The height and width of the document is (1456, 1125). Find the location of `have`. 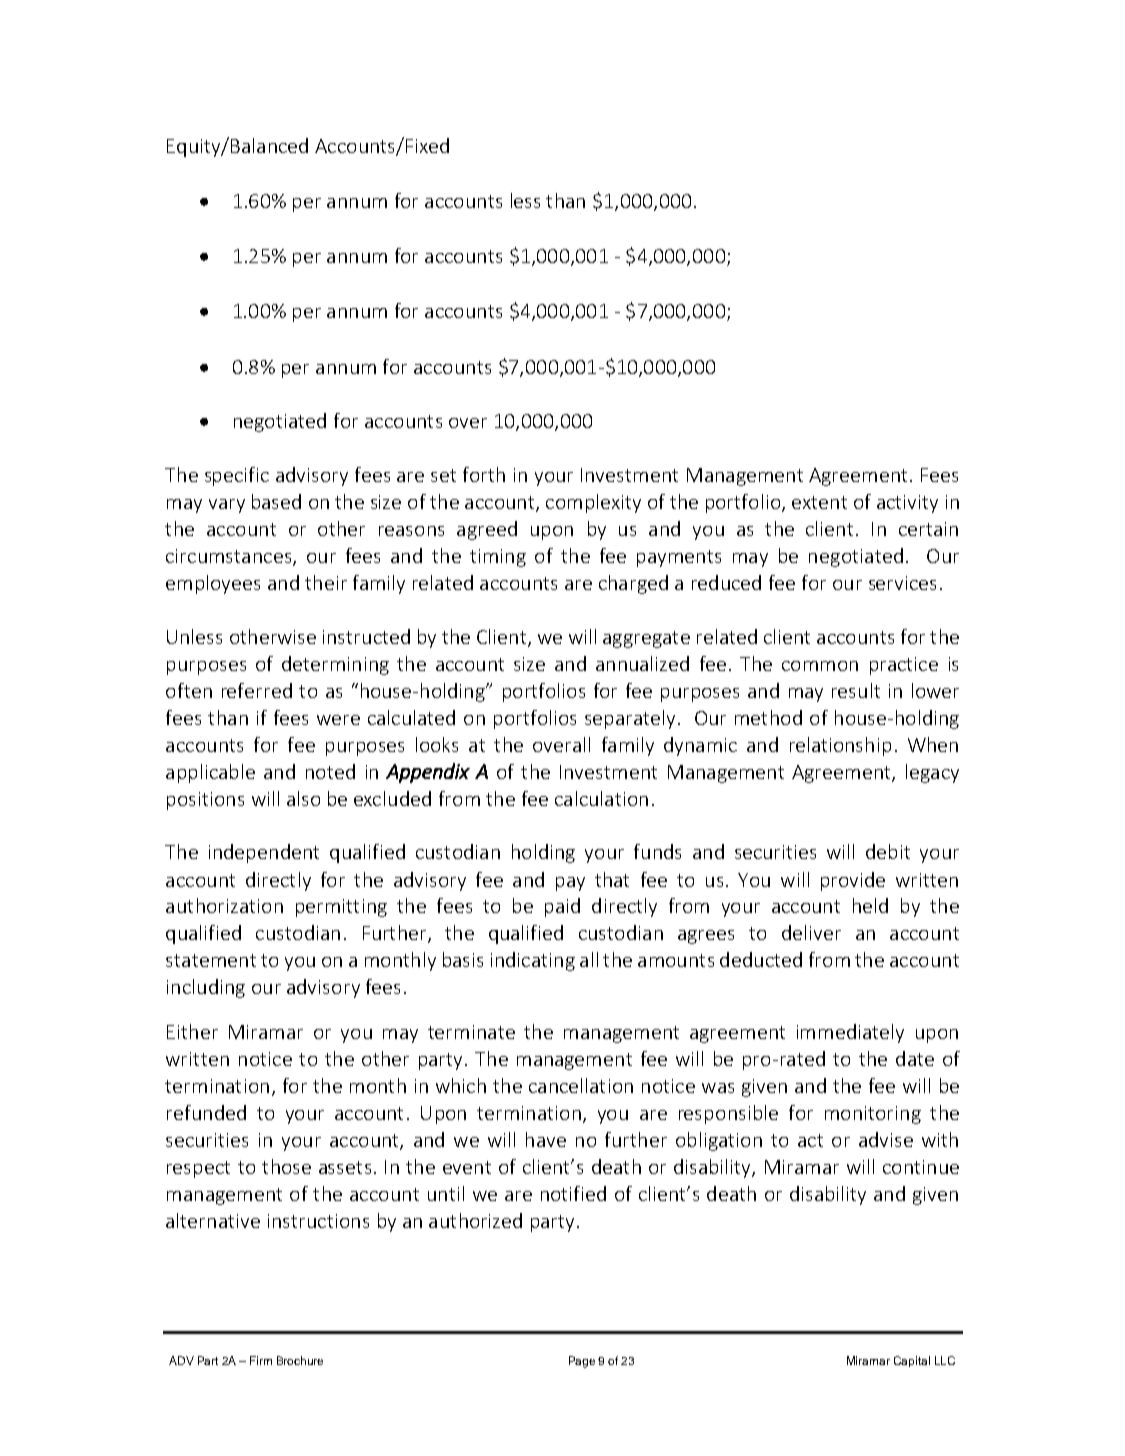

have is located at coordinates (546, 1139).
